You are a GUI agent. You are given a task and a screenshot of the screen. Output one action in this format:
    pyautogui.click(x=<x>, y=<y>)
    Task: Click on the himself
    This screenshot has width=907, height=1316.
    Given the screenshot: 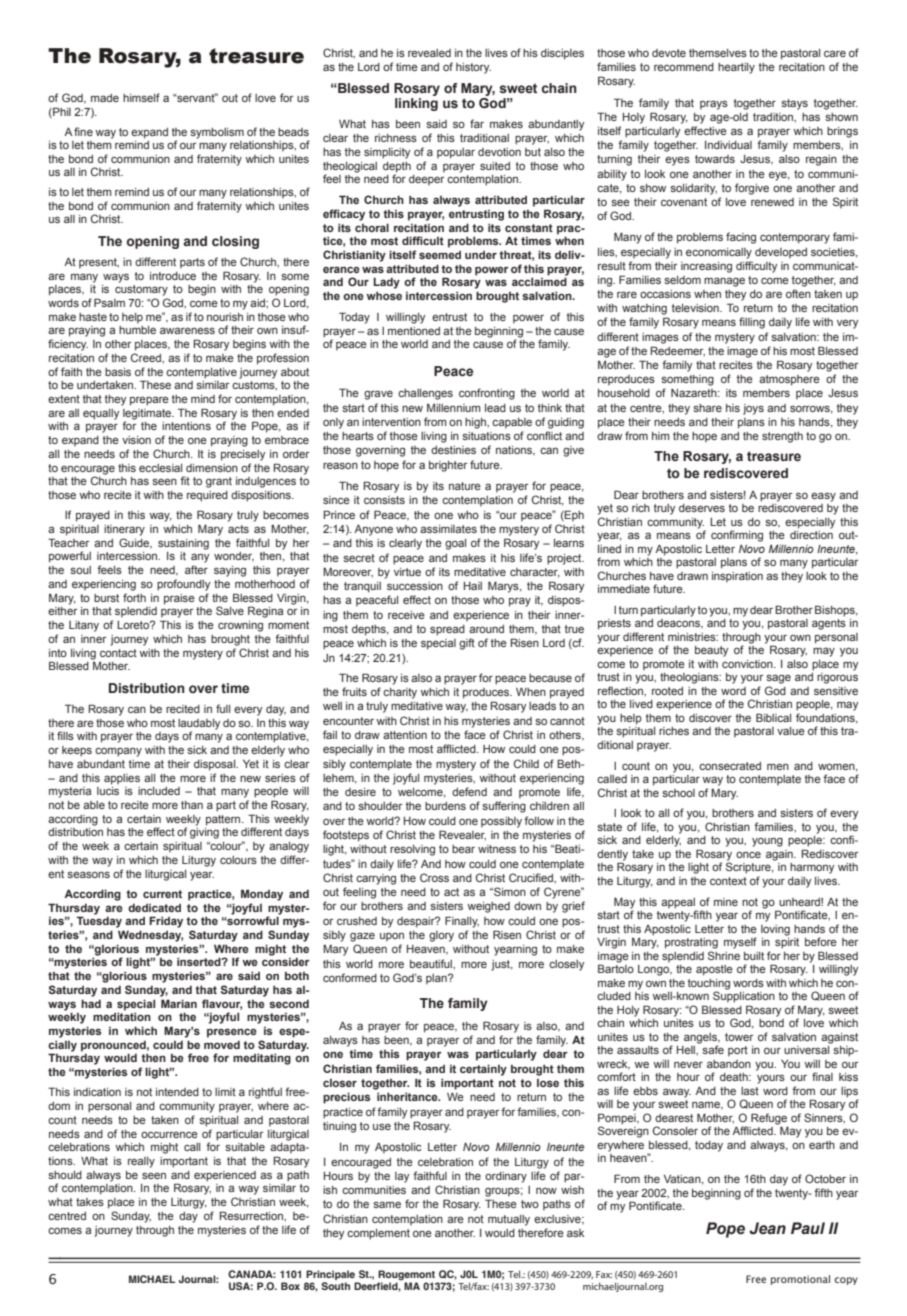 What is the action you would take?
    pyautogui.click(x=141, y=97)
